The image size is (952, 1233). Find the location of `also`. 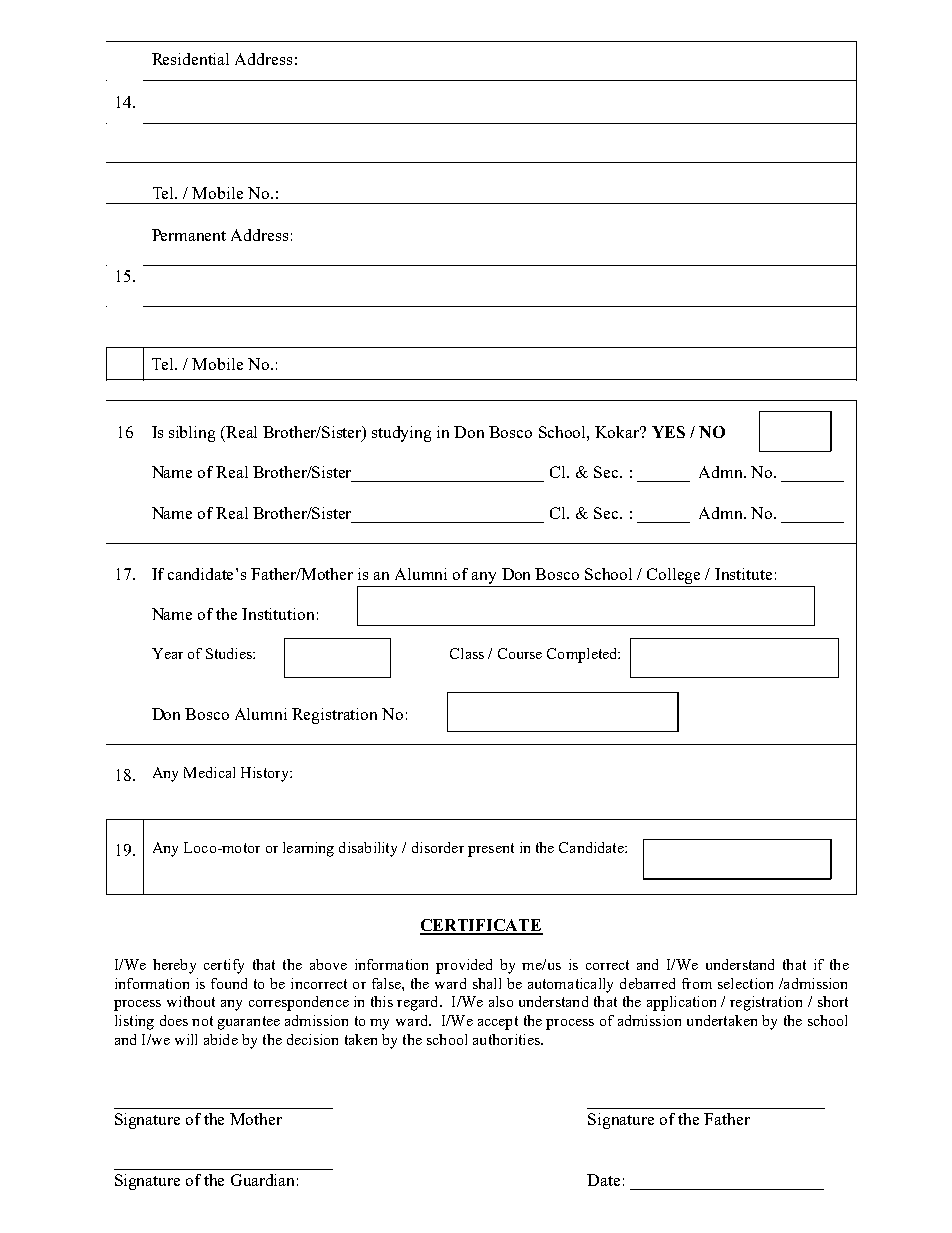

also is located at coordinates (501, 1001).
